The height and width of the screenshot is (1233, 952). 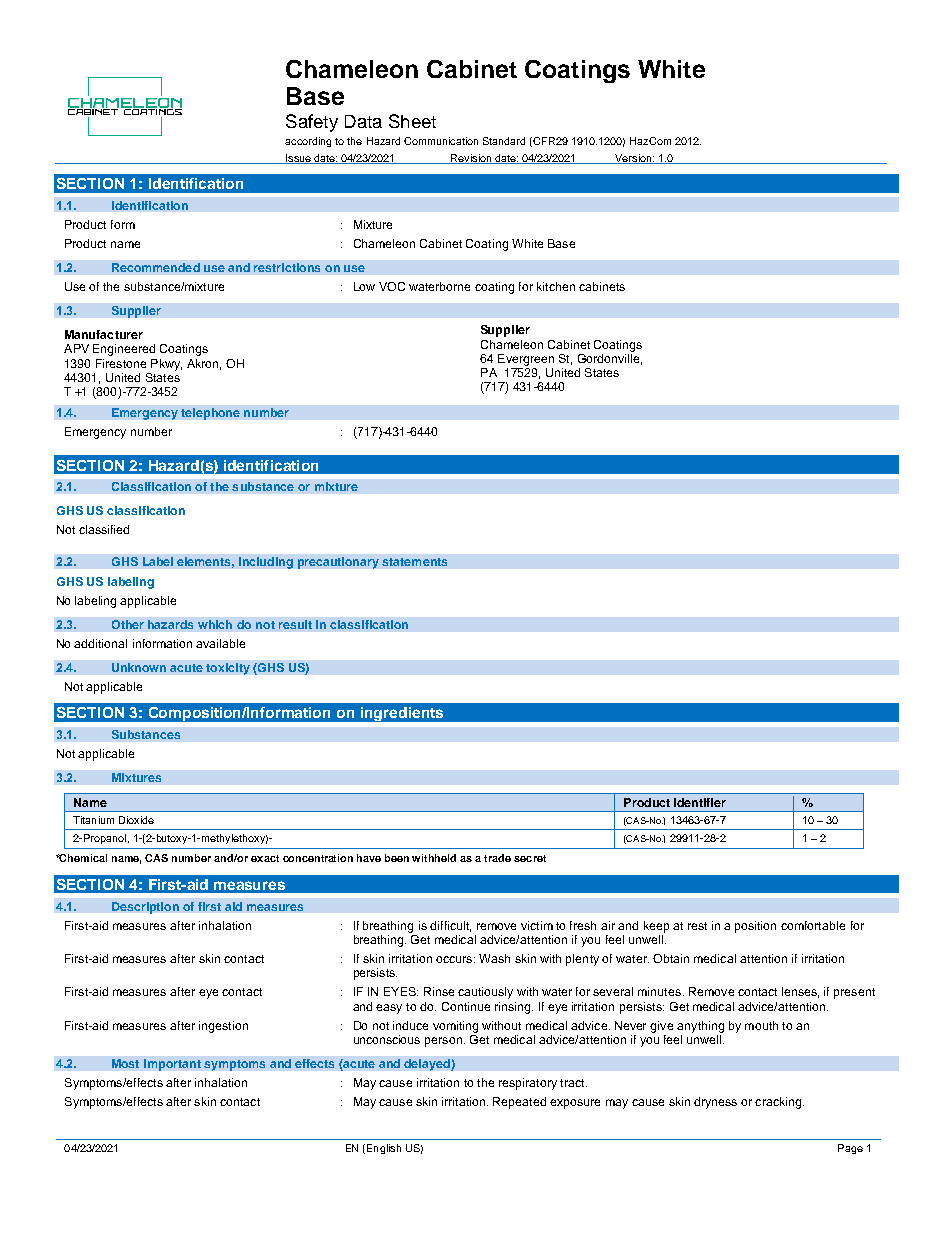 What do you see at coordinates (298, 159) in the screenshot?
I see `Issue` at bounding box center [298, 159].
